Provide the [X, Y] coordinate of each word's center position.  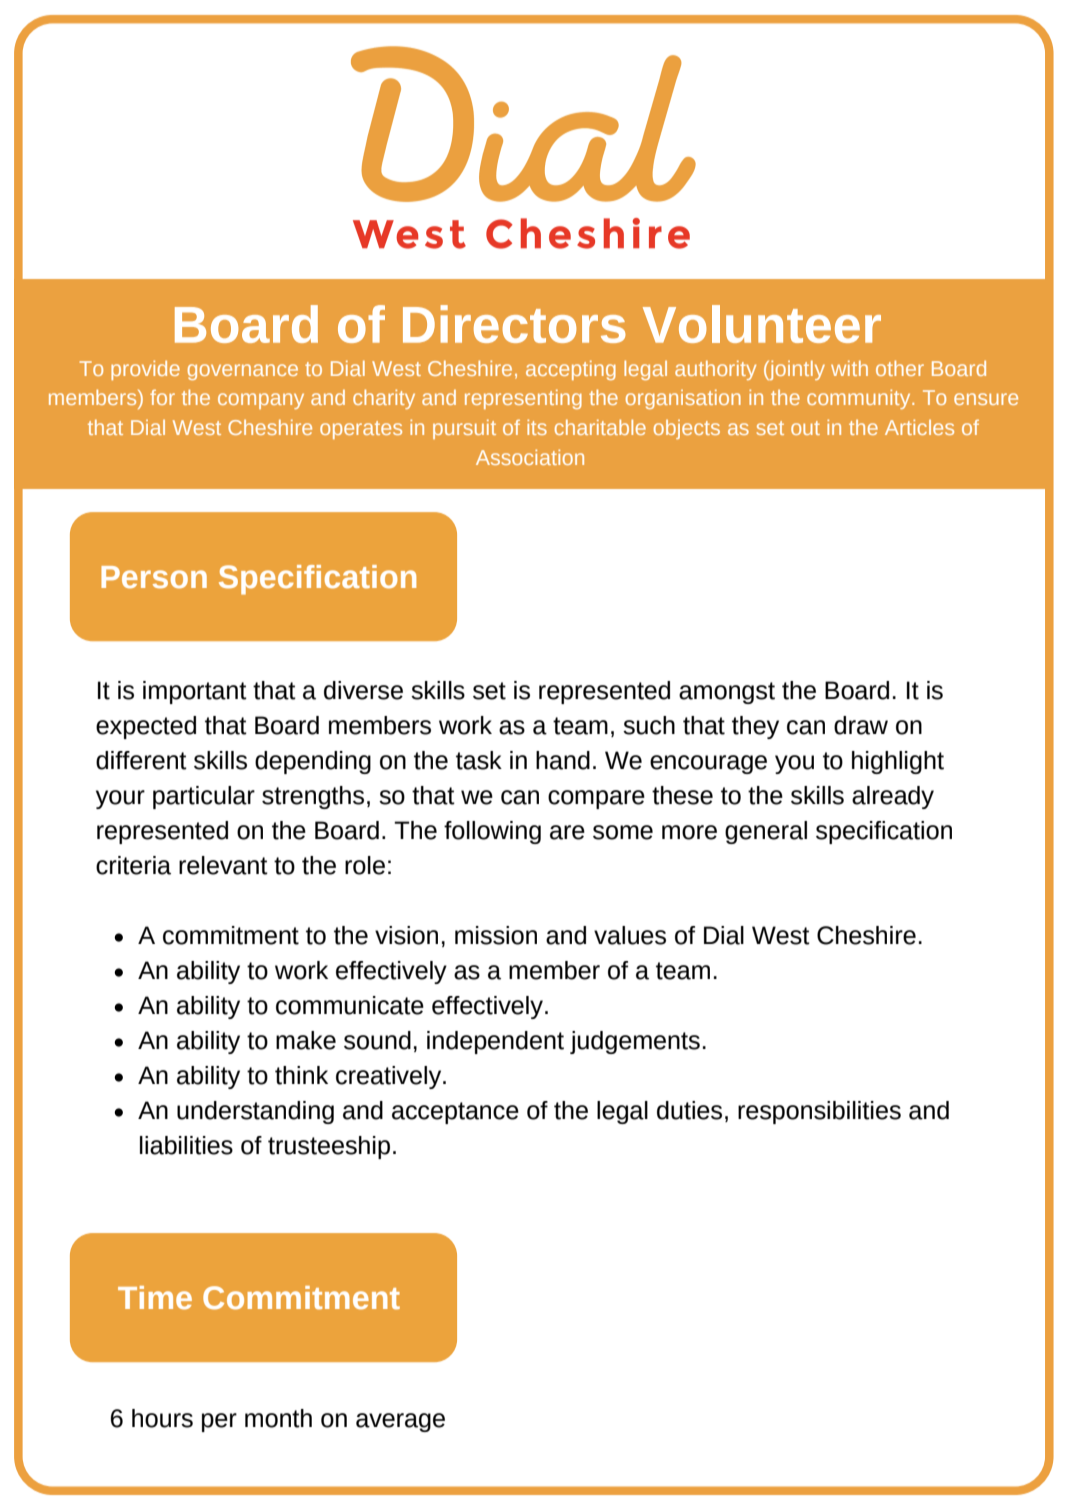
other [900, 368]
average [400, 1422]
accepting [571, 370]
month [278, 1418]
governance [243, 372]
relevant [223, 865]
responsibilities [819, 1112]
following [492, 832]
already [893, 797]
